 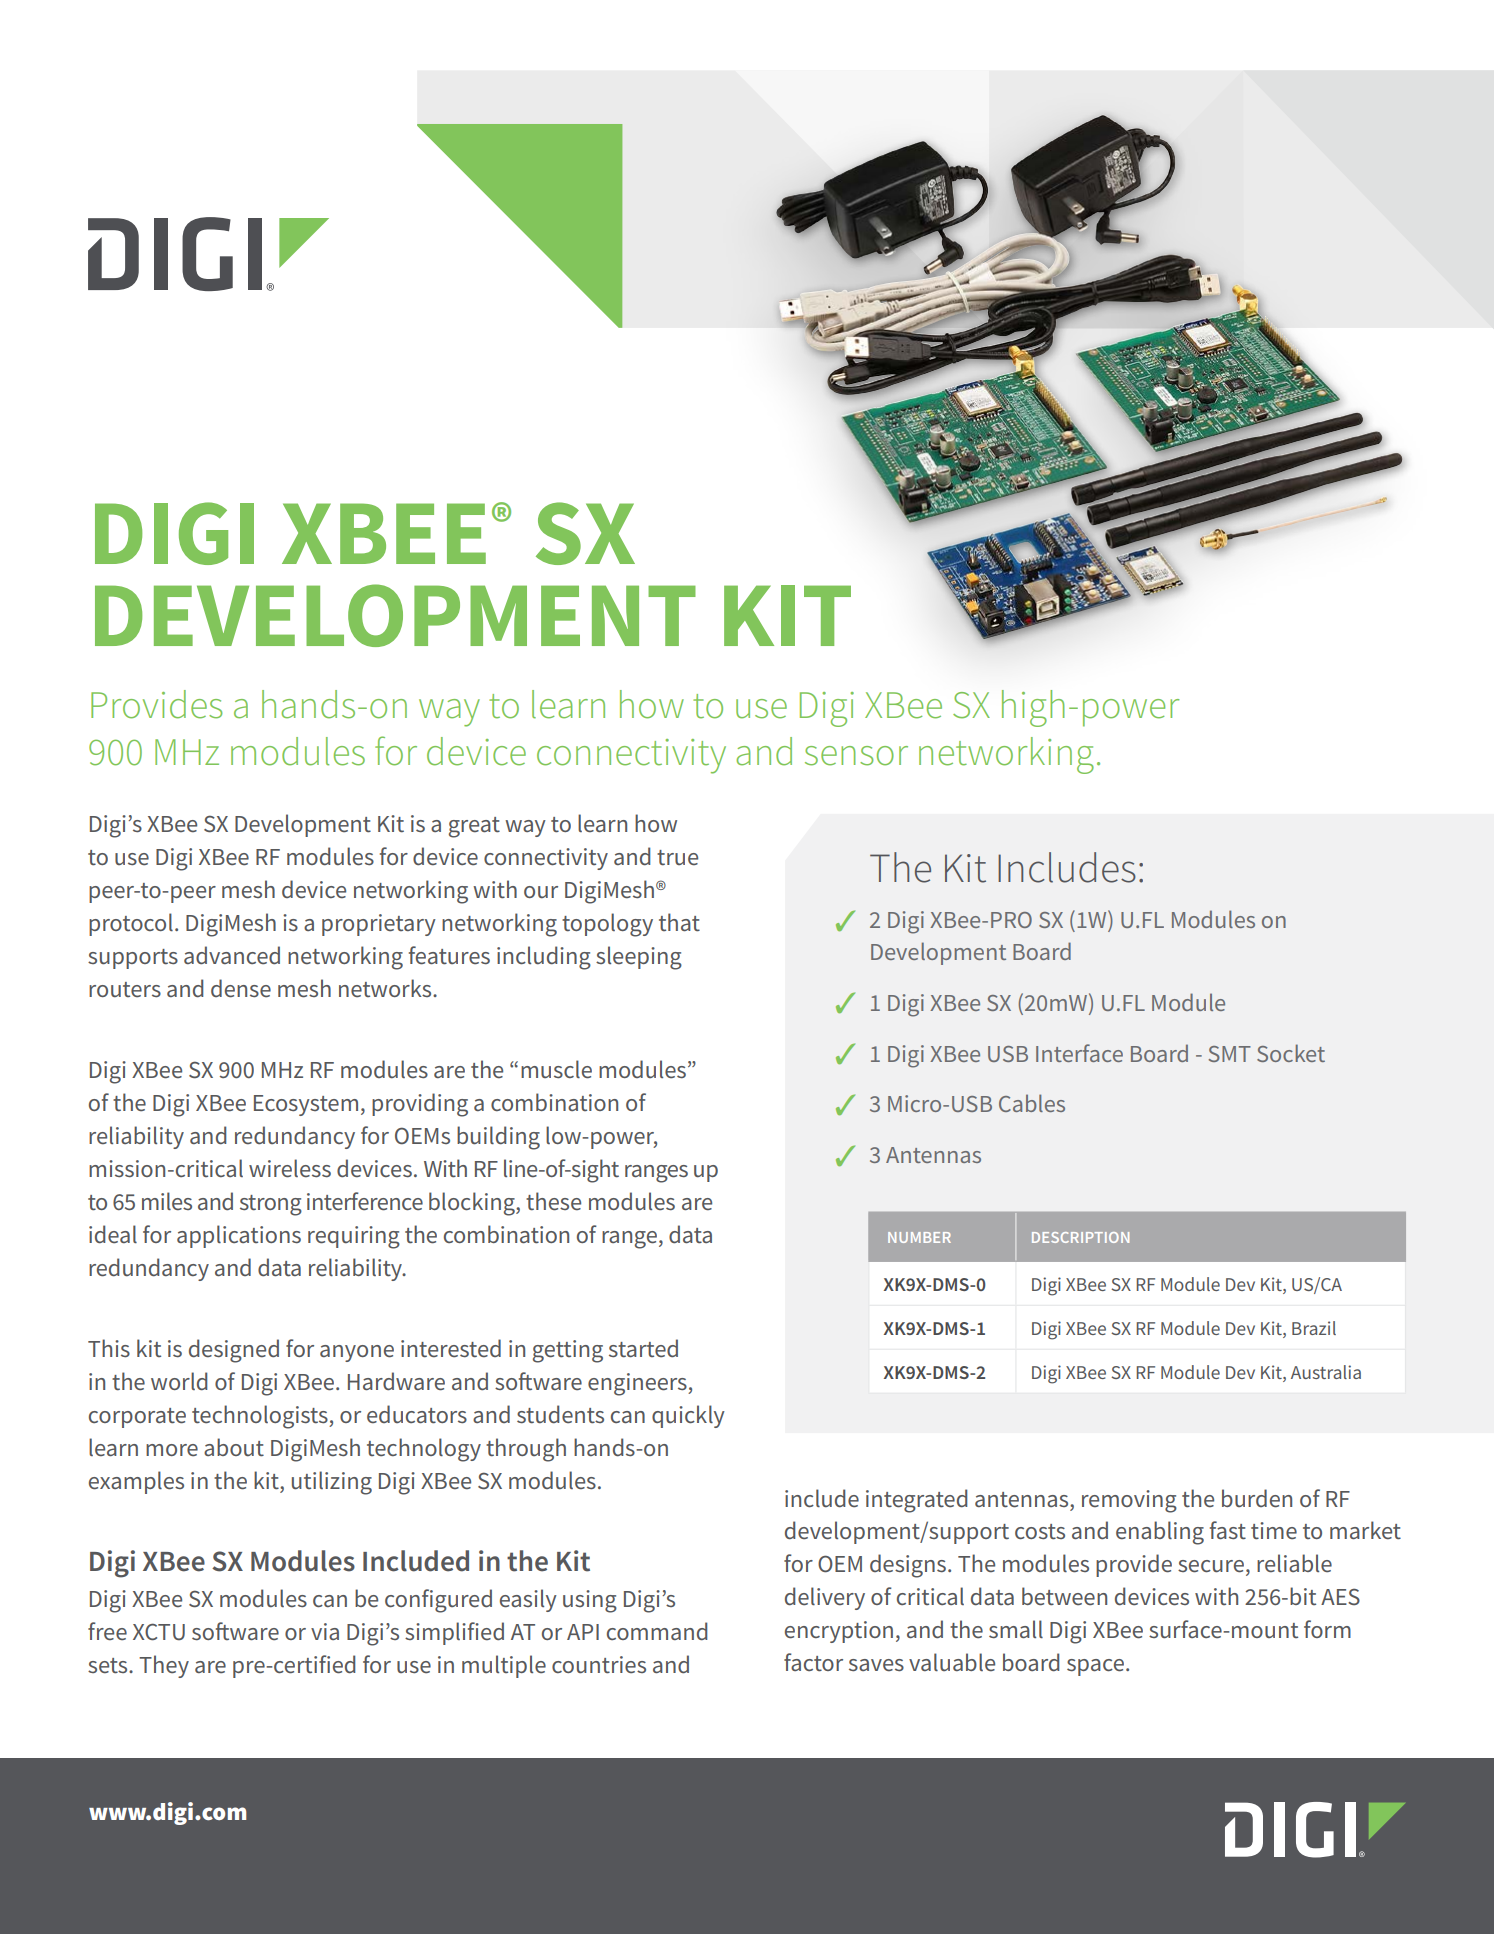 I want to click on form, so click(x=1327, y=1629).
